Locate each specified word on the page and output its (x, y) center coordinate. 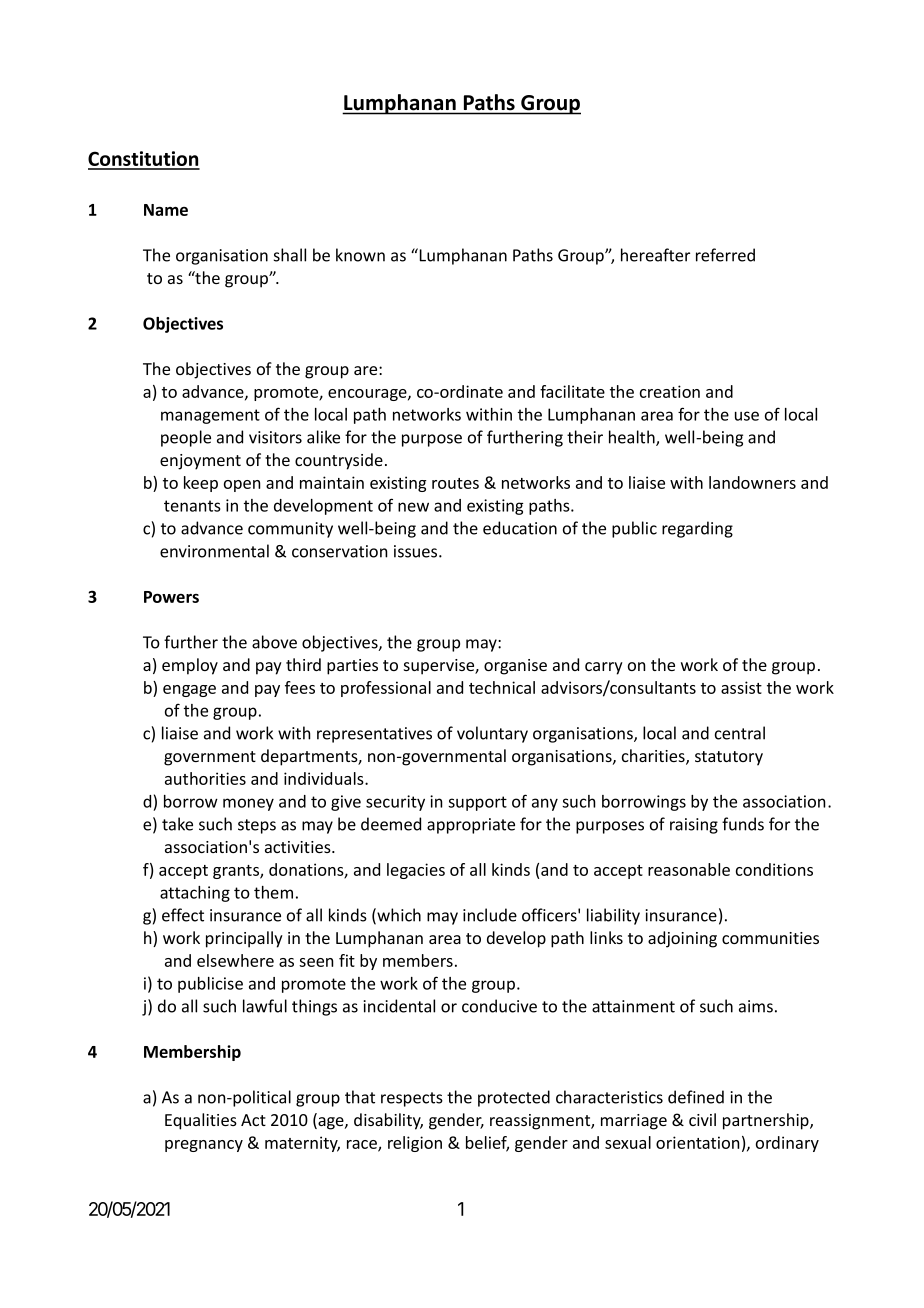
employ (190, 666)
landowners (752, 482)
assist (741, 687)
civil (702, 1119)
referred (725, 255)
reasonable (689, 869)
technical (502, 687)
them (273, 892)
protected (514, 1098)
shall (290, 255)
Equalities (201, 1121)
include (490, 915)
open (242, 486)
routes (455, 483)
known (360, 255)
